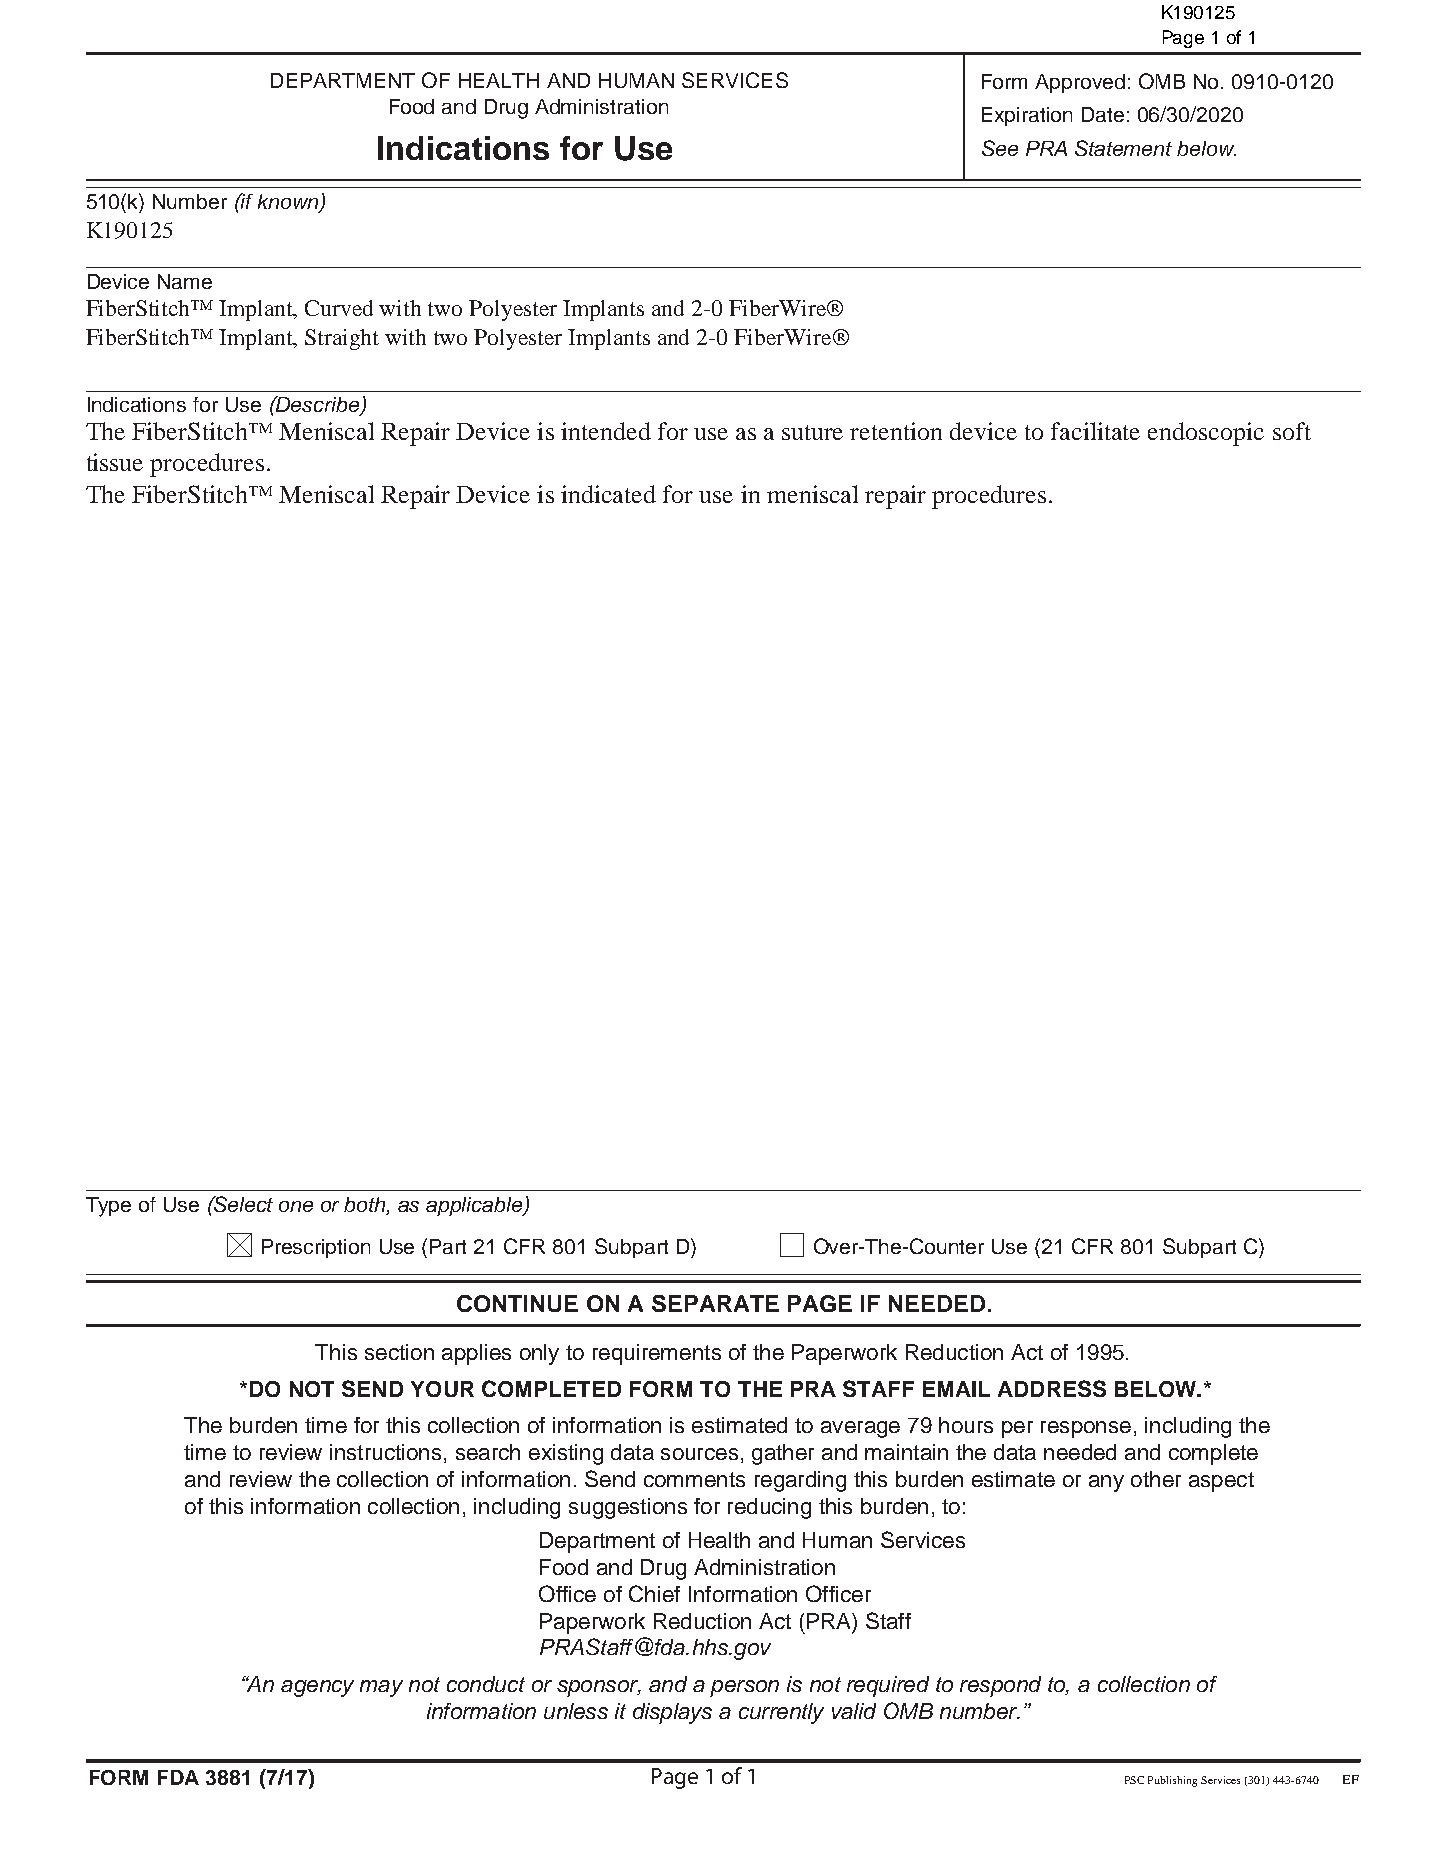 This page has width=1445, height=1870. Describe the element at coordinates (1123, 148) in the page. I see `Statement` at that location.
